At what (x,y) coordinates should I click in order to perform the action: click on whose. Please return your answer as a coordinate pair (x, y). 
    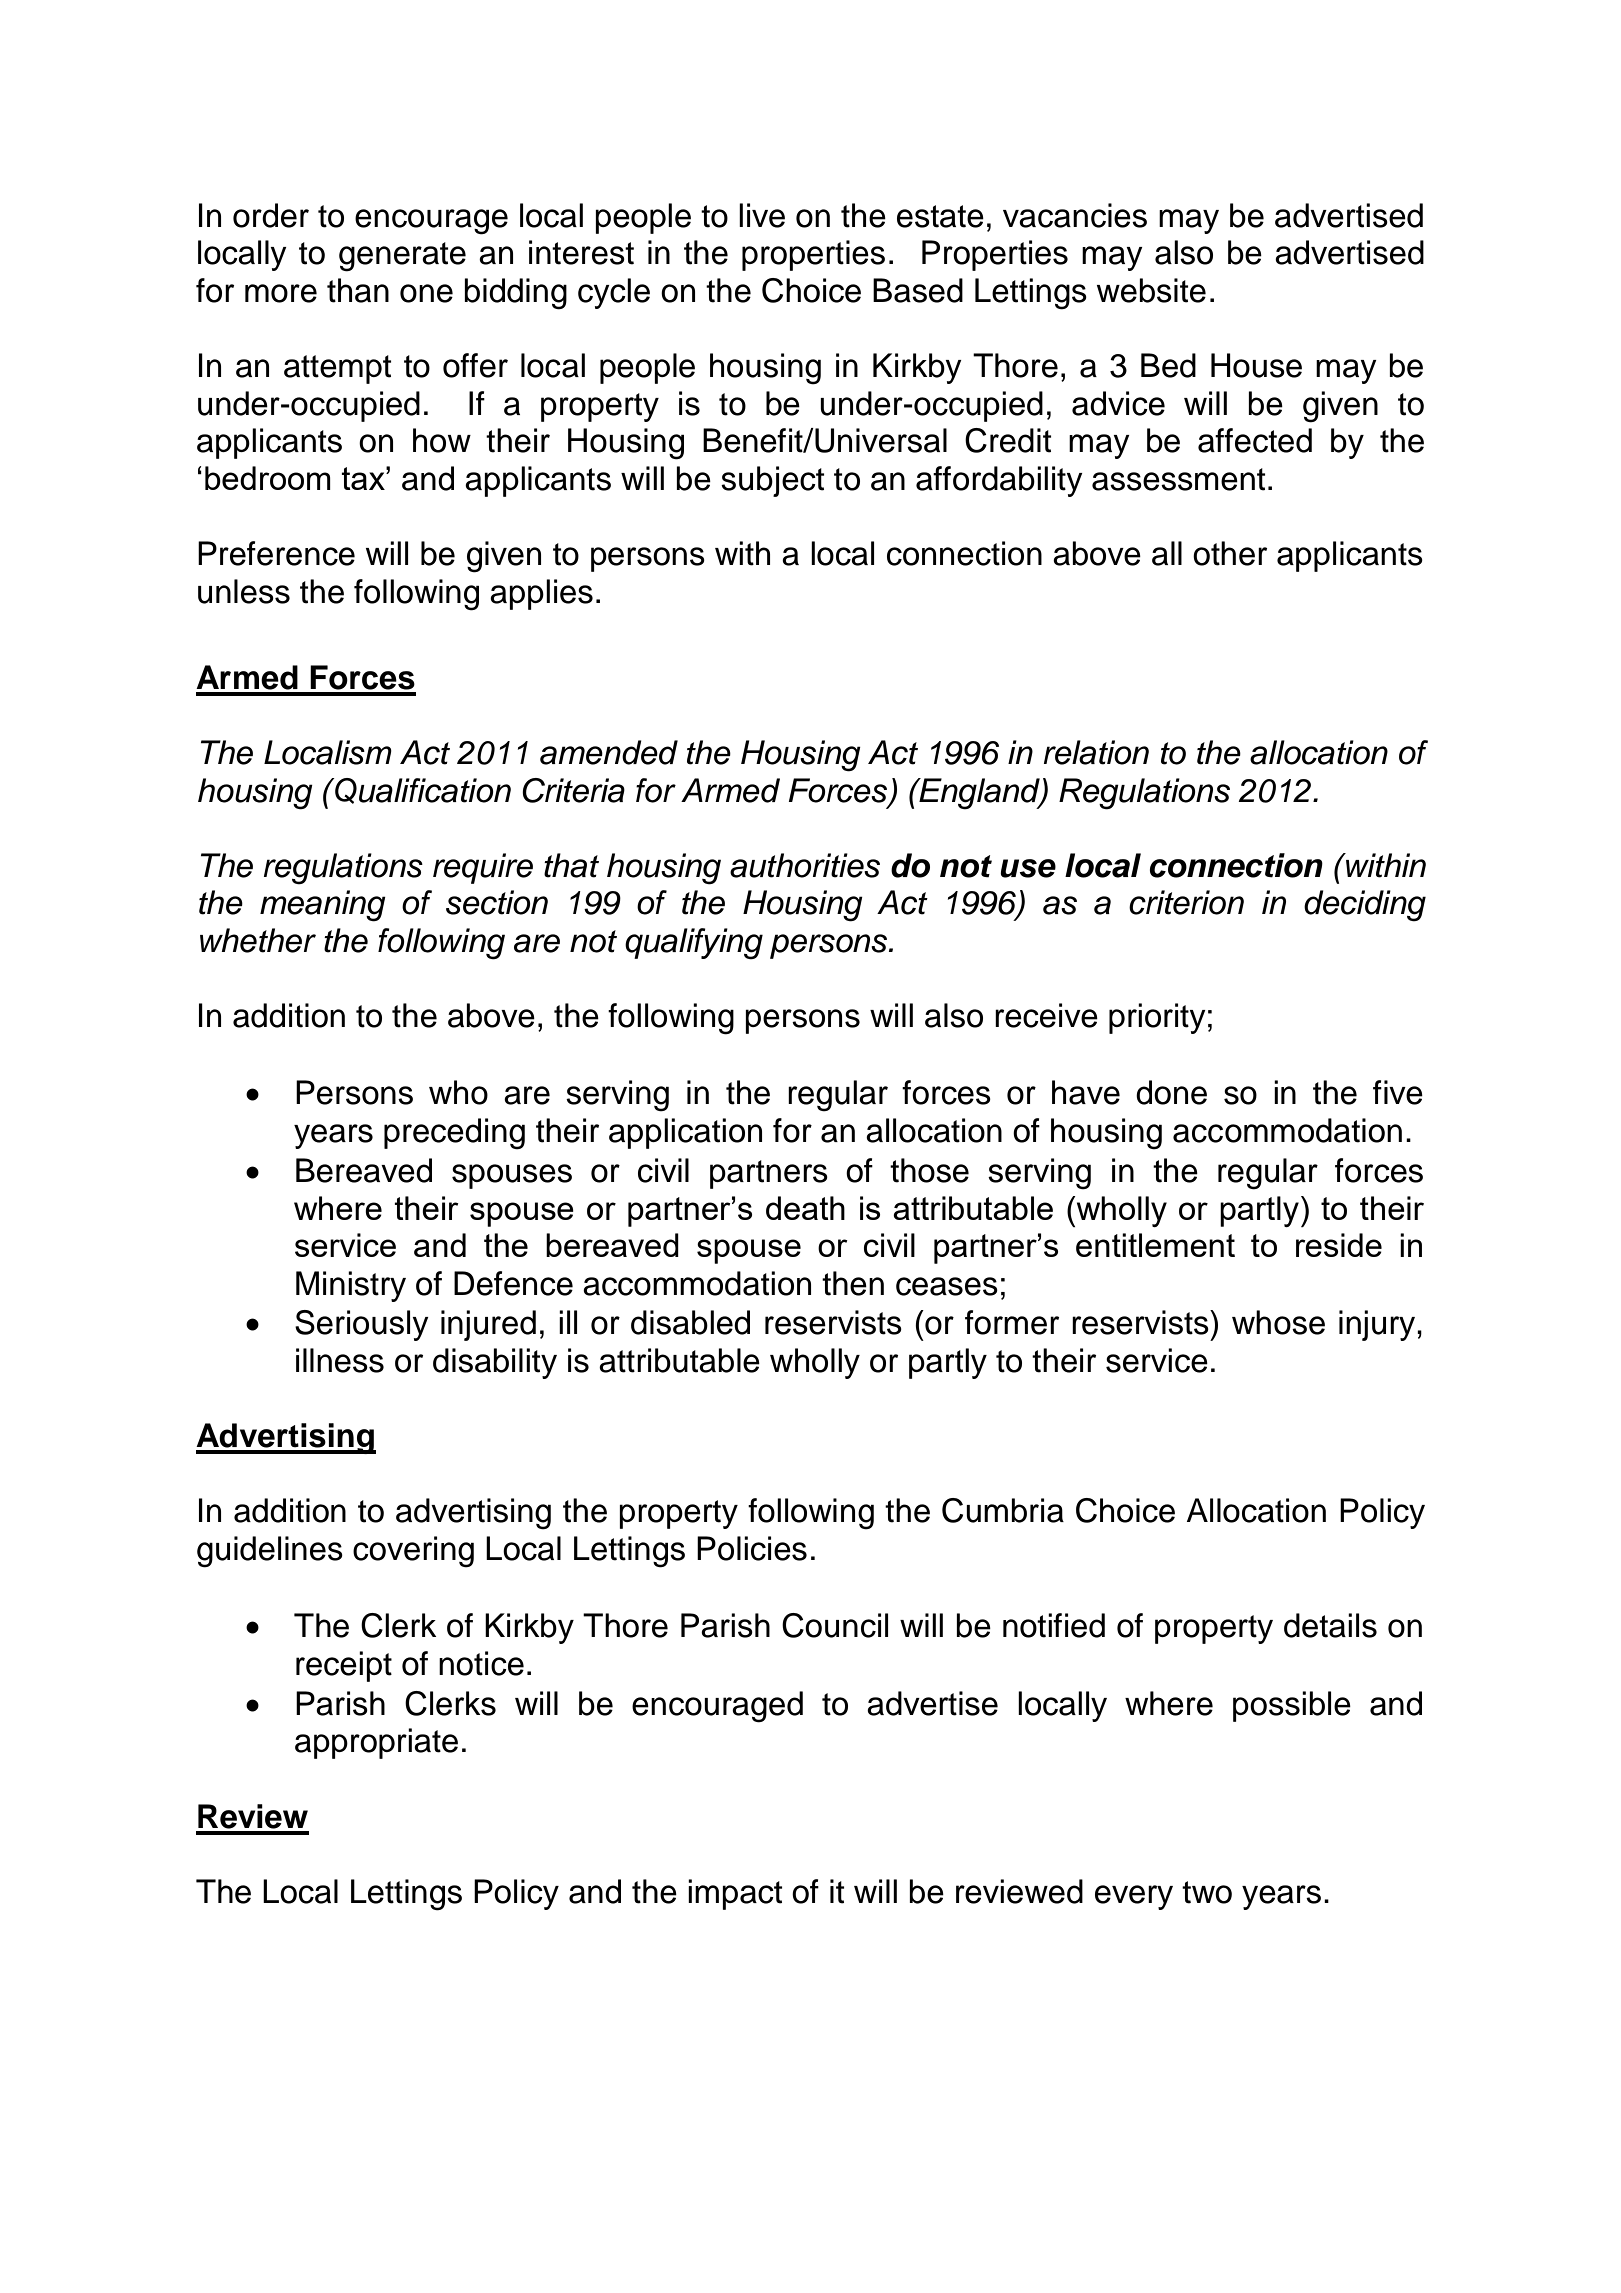
    Looking at the image, I should click on (1278, 1322).
